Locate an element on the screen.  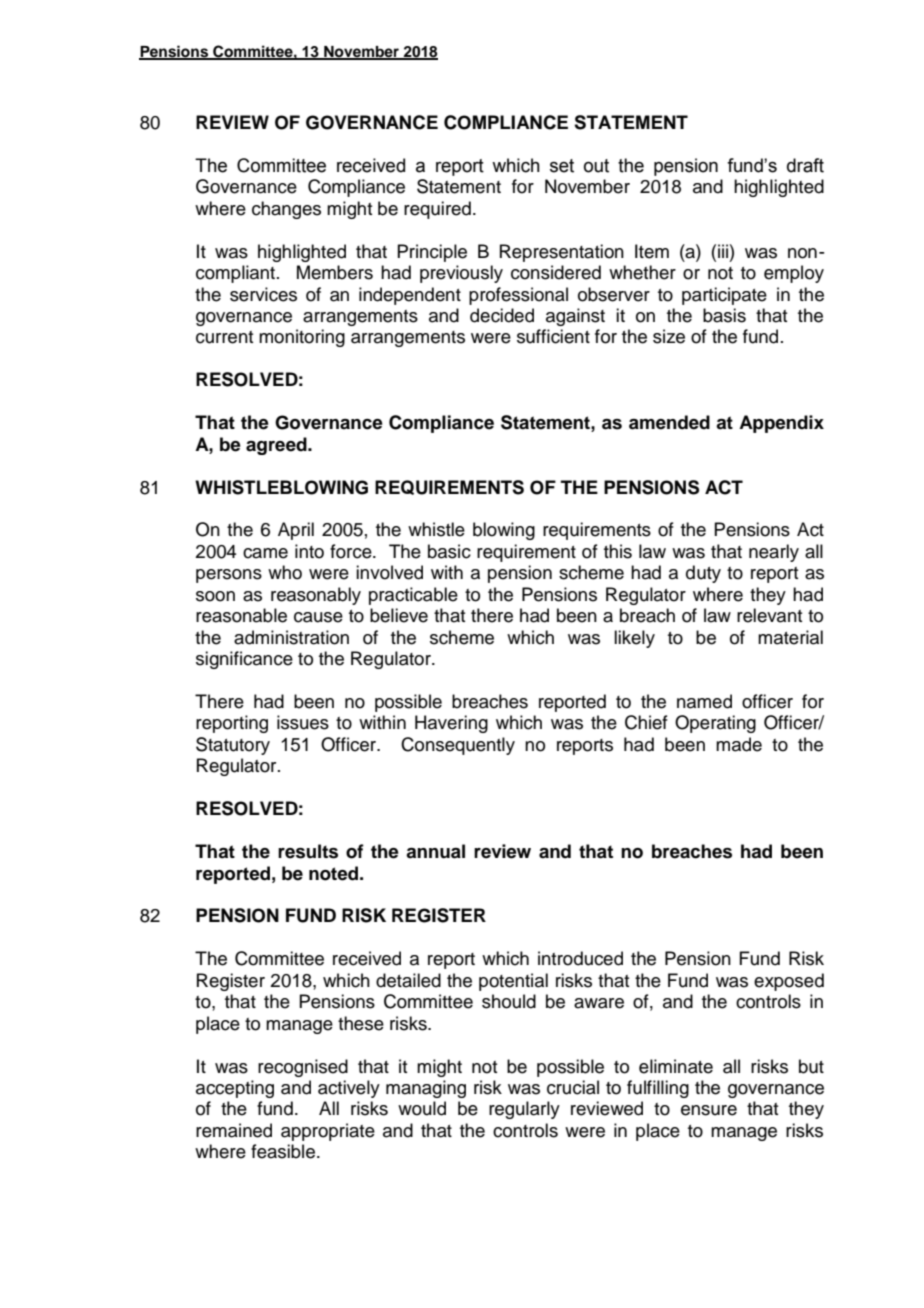
sufficient is located at coordinates (553, 336).
